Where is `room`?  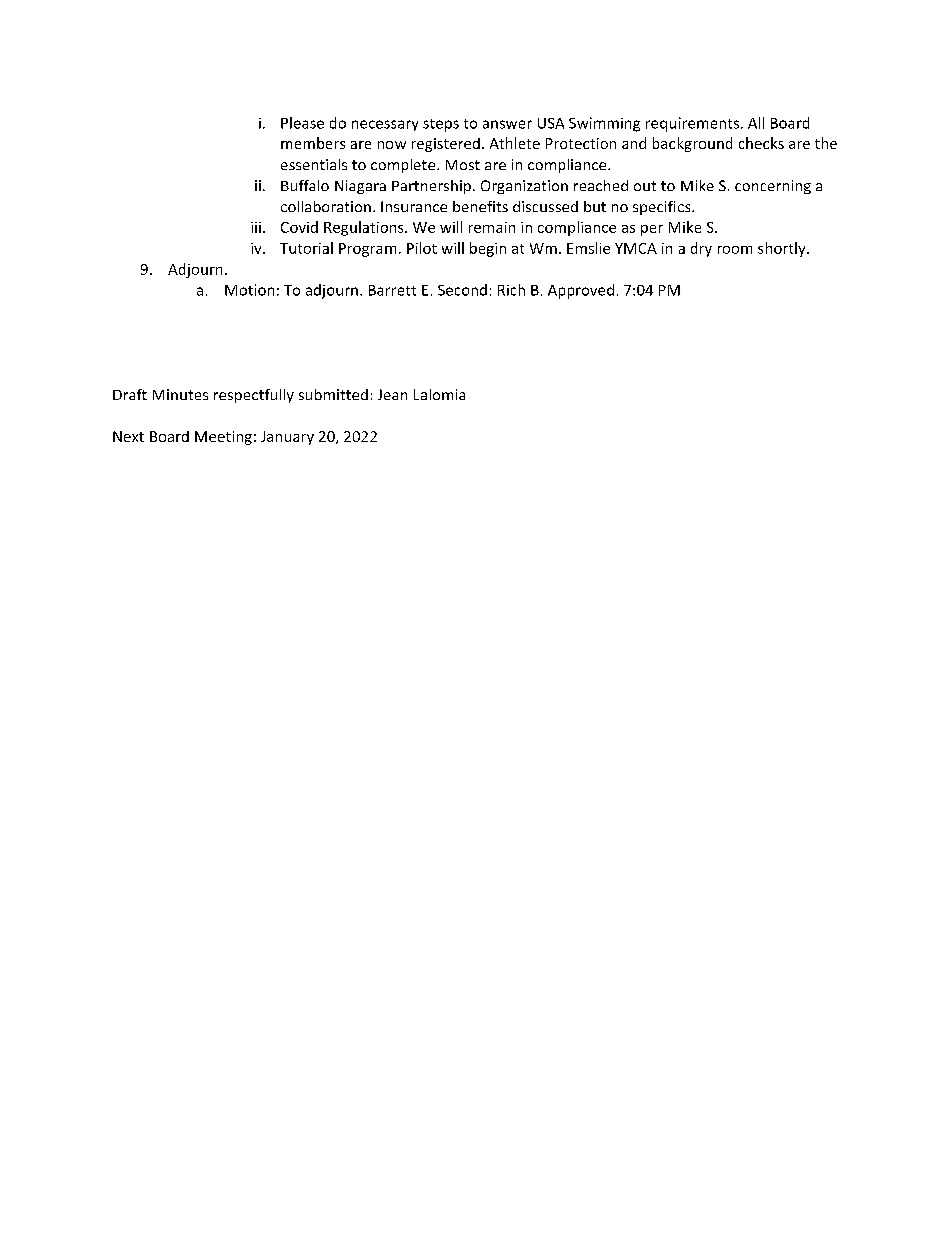 room is located at coordinates (735, 250).
